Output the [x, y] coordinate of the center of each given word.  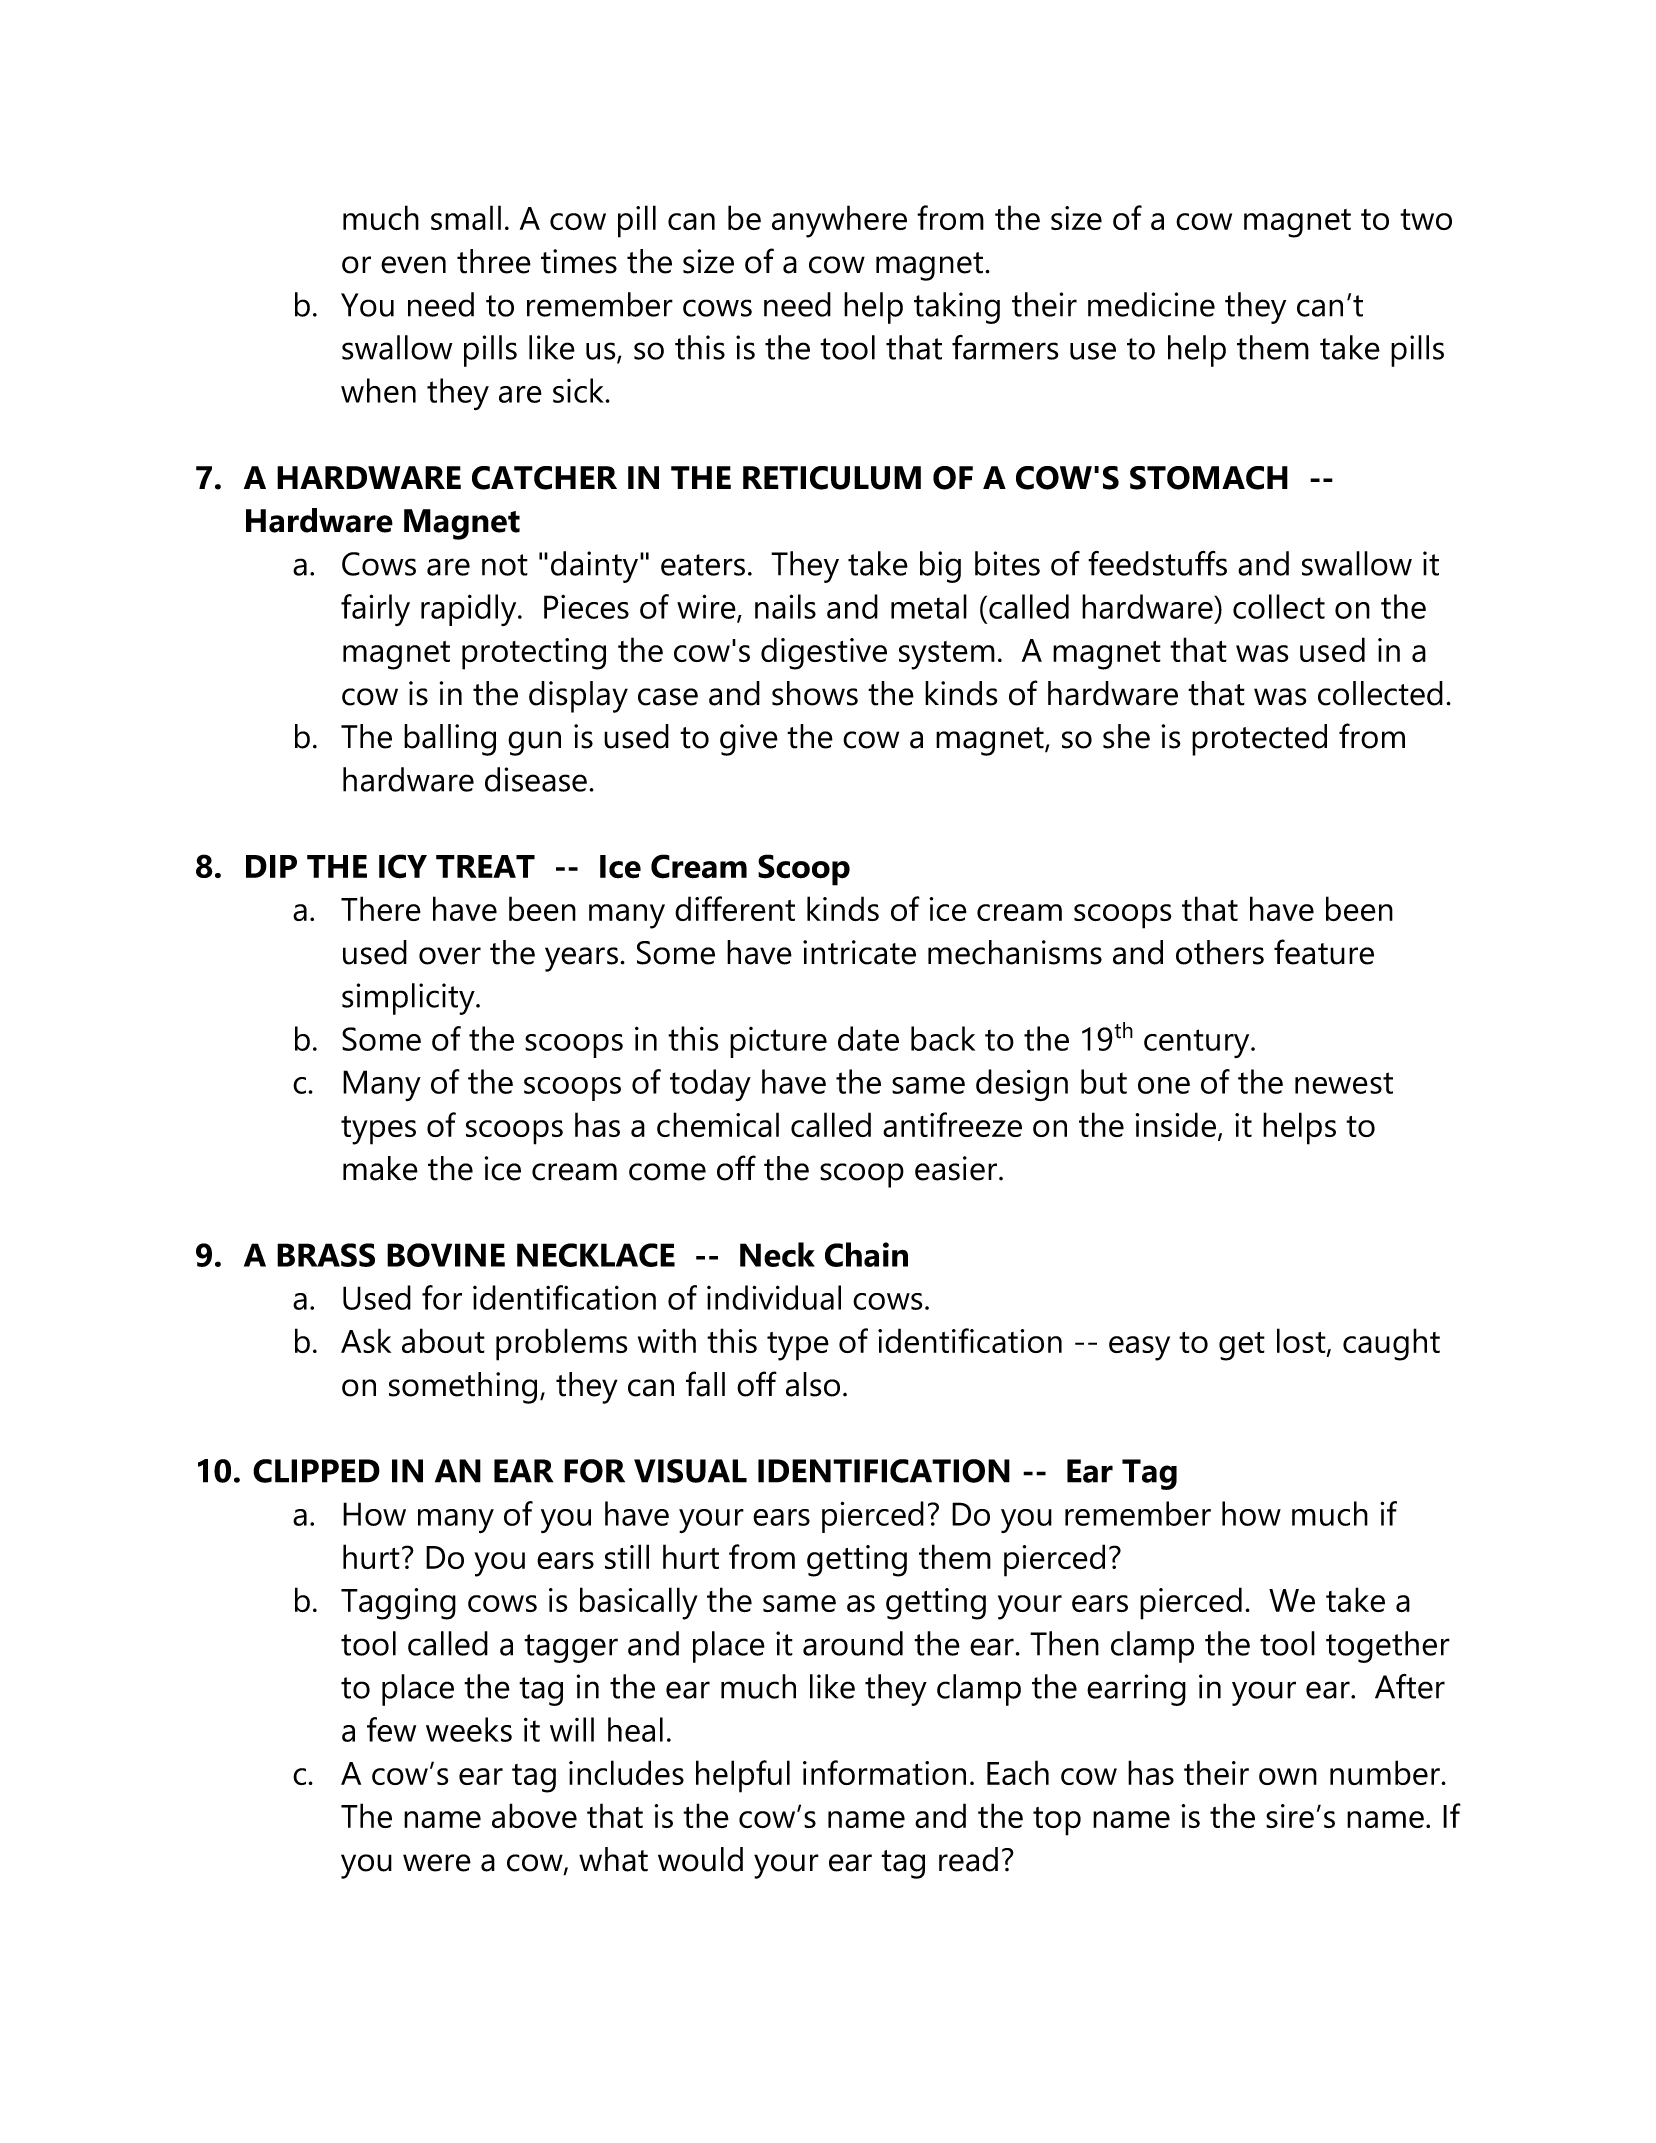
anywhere [839, 221]
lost [1302, 1342]
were [437, 1863]
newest [1344, 1083]
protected [1259, 740]
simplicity [409, 999]
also [813, 1384]
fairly [375, 610]
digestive [824, 653]
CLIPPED [316, 1471]
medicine [1151, 304]
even [413, 265]
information [884, 1772]
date [868, 1038]
